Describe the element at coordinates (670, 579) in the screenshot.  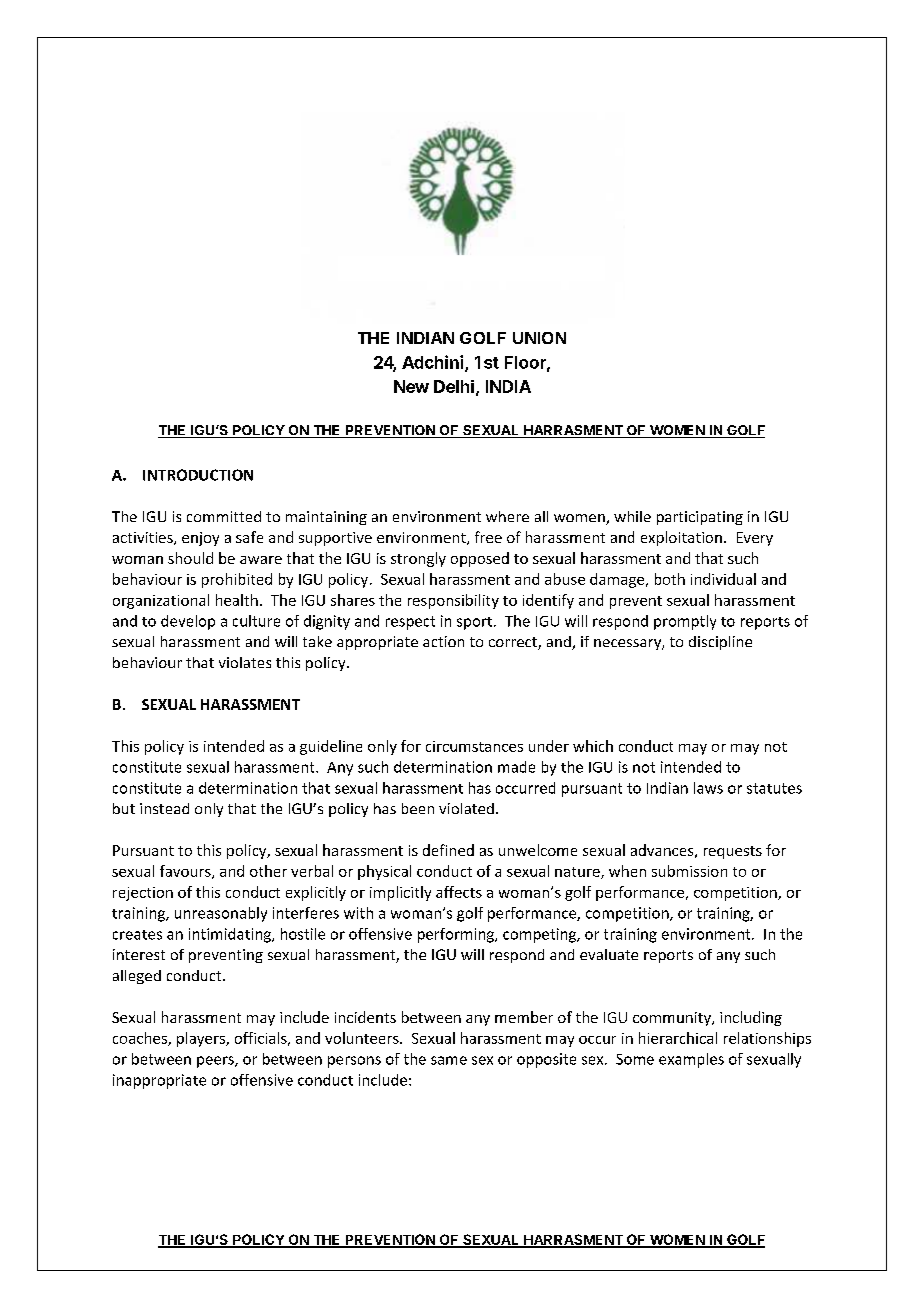
I see `both` at that location.
